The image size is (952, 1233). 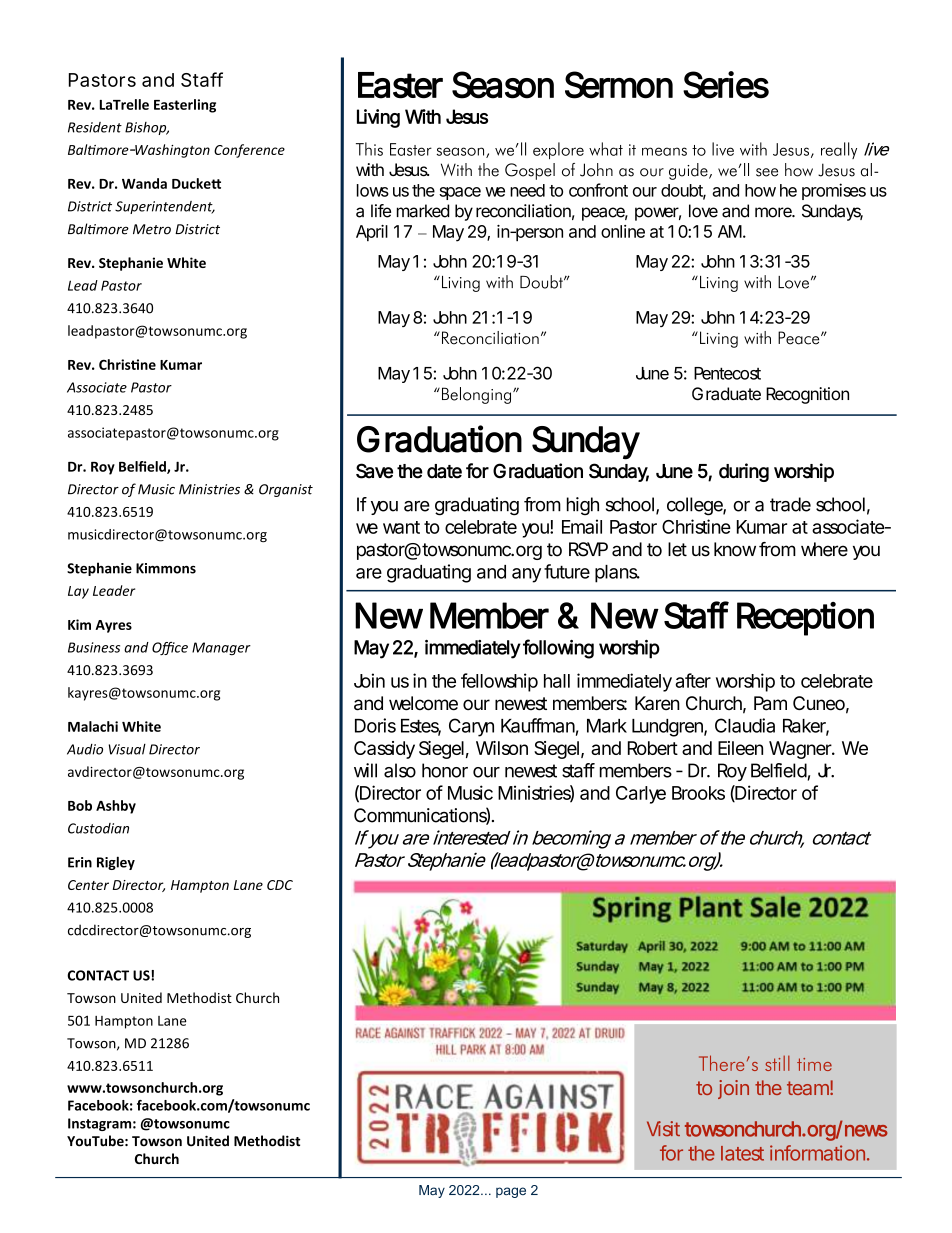 What do you see at coordinates (777, 1063) in the page?
I see `still` at bounding box center [777, 1063].
